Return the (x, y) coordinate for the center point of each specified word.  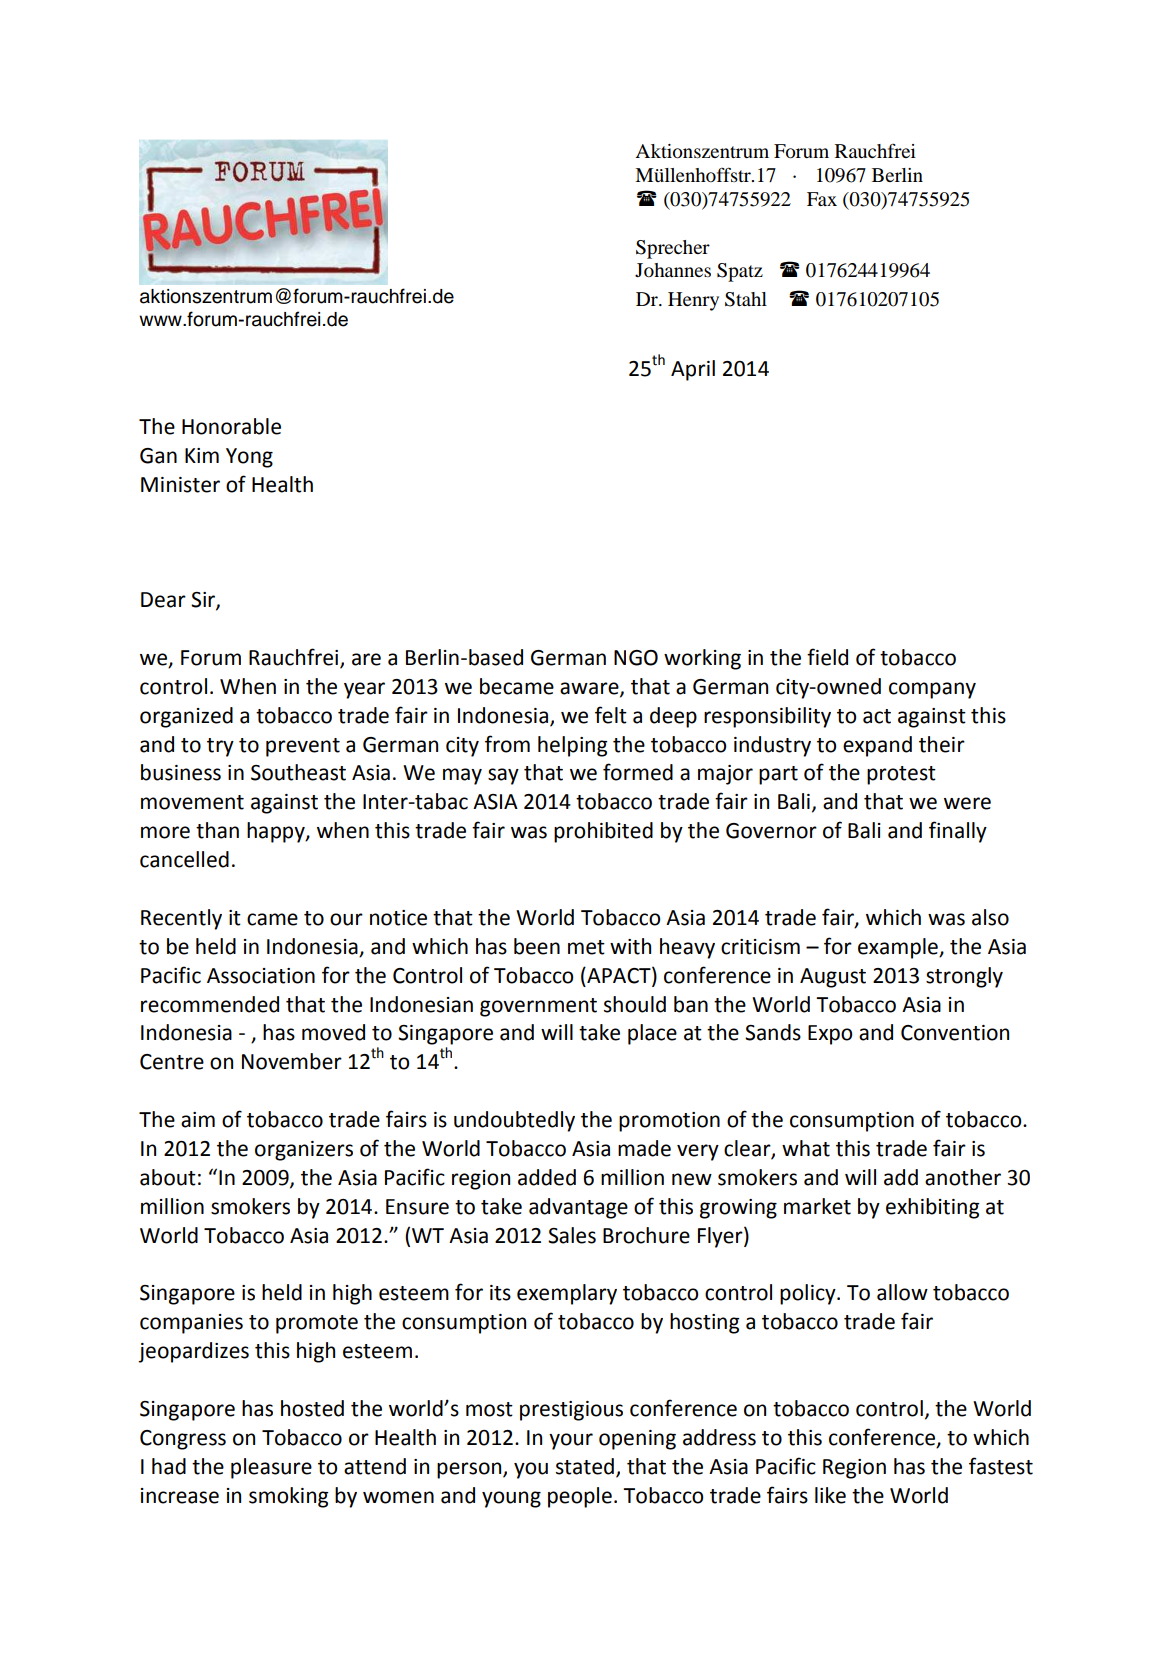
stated (585, 1466)
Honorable (231, 426)
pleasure (271, 1468)
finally (958, 832)
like (830, 1495)
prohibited (603, 832)
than (217, 830)
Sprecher (673, 249)
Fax (822, 199)
